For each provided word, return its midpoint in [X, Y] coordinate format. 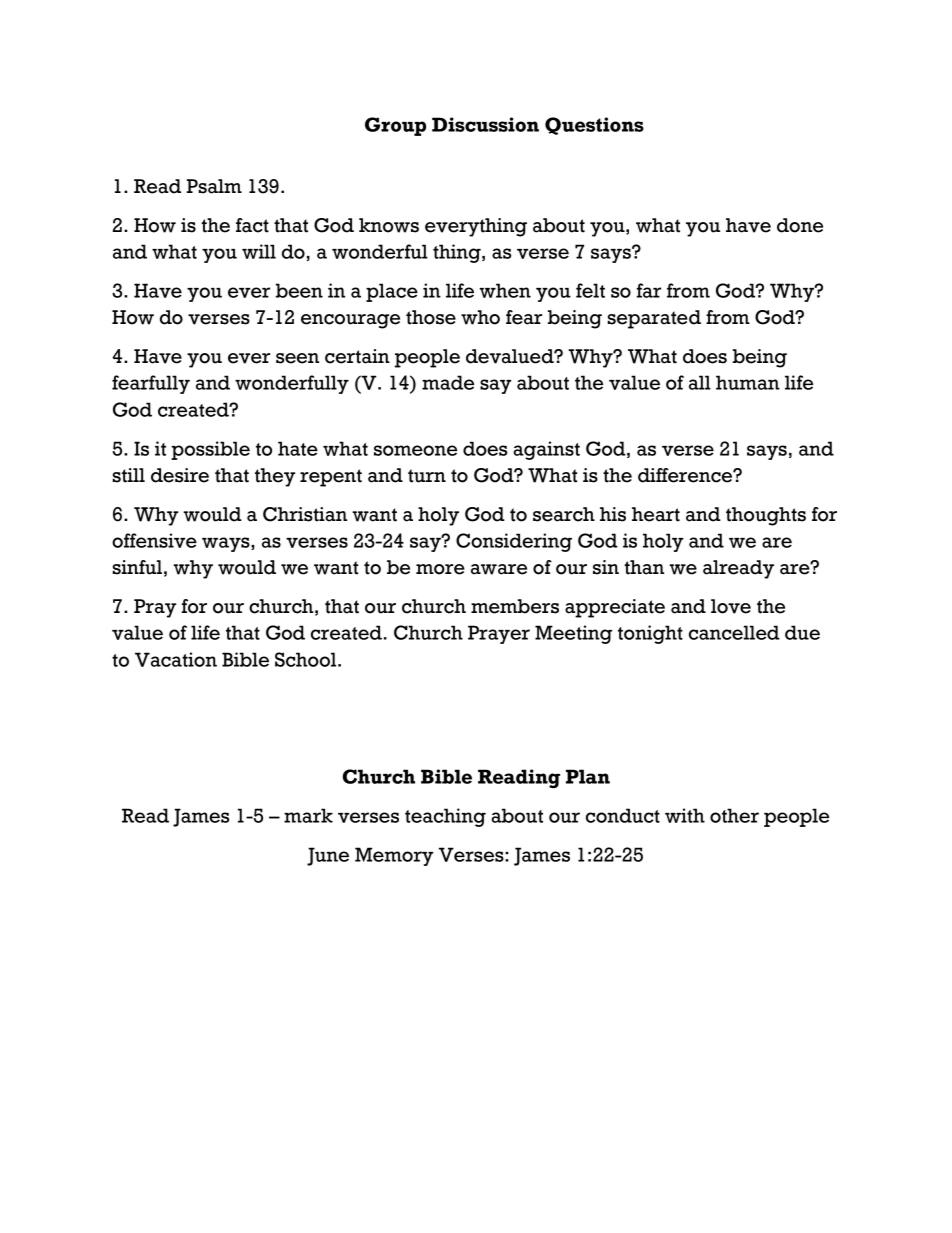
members [515, 606]
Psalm [214, 186]
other [734, 815]
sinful [137, 567]
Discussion [485, 124]
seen [297, 358]
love [731, 606]
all [700, 382]
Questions [594, 126]
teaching [445, 817]
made [448, 382]
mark [308, 815]
